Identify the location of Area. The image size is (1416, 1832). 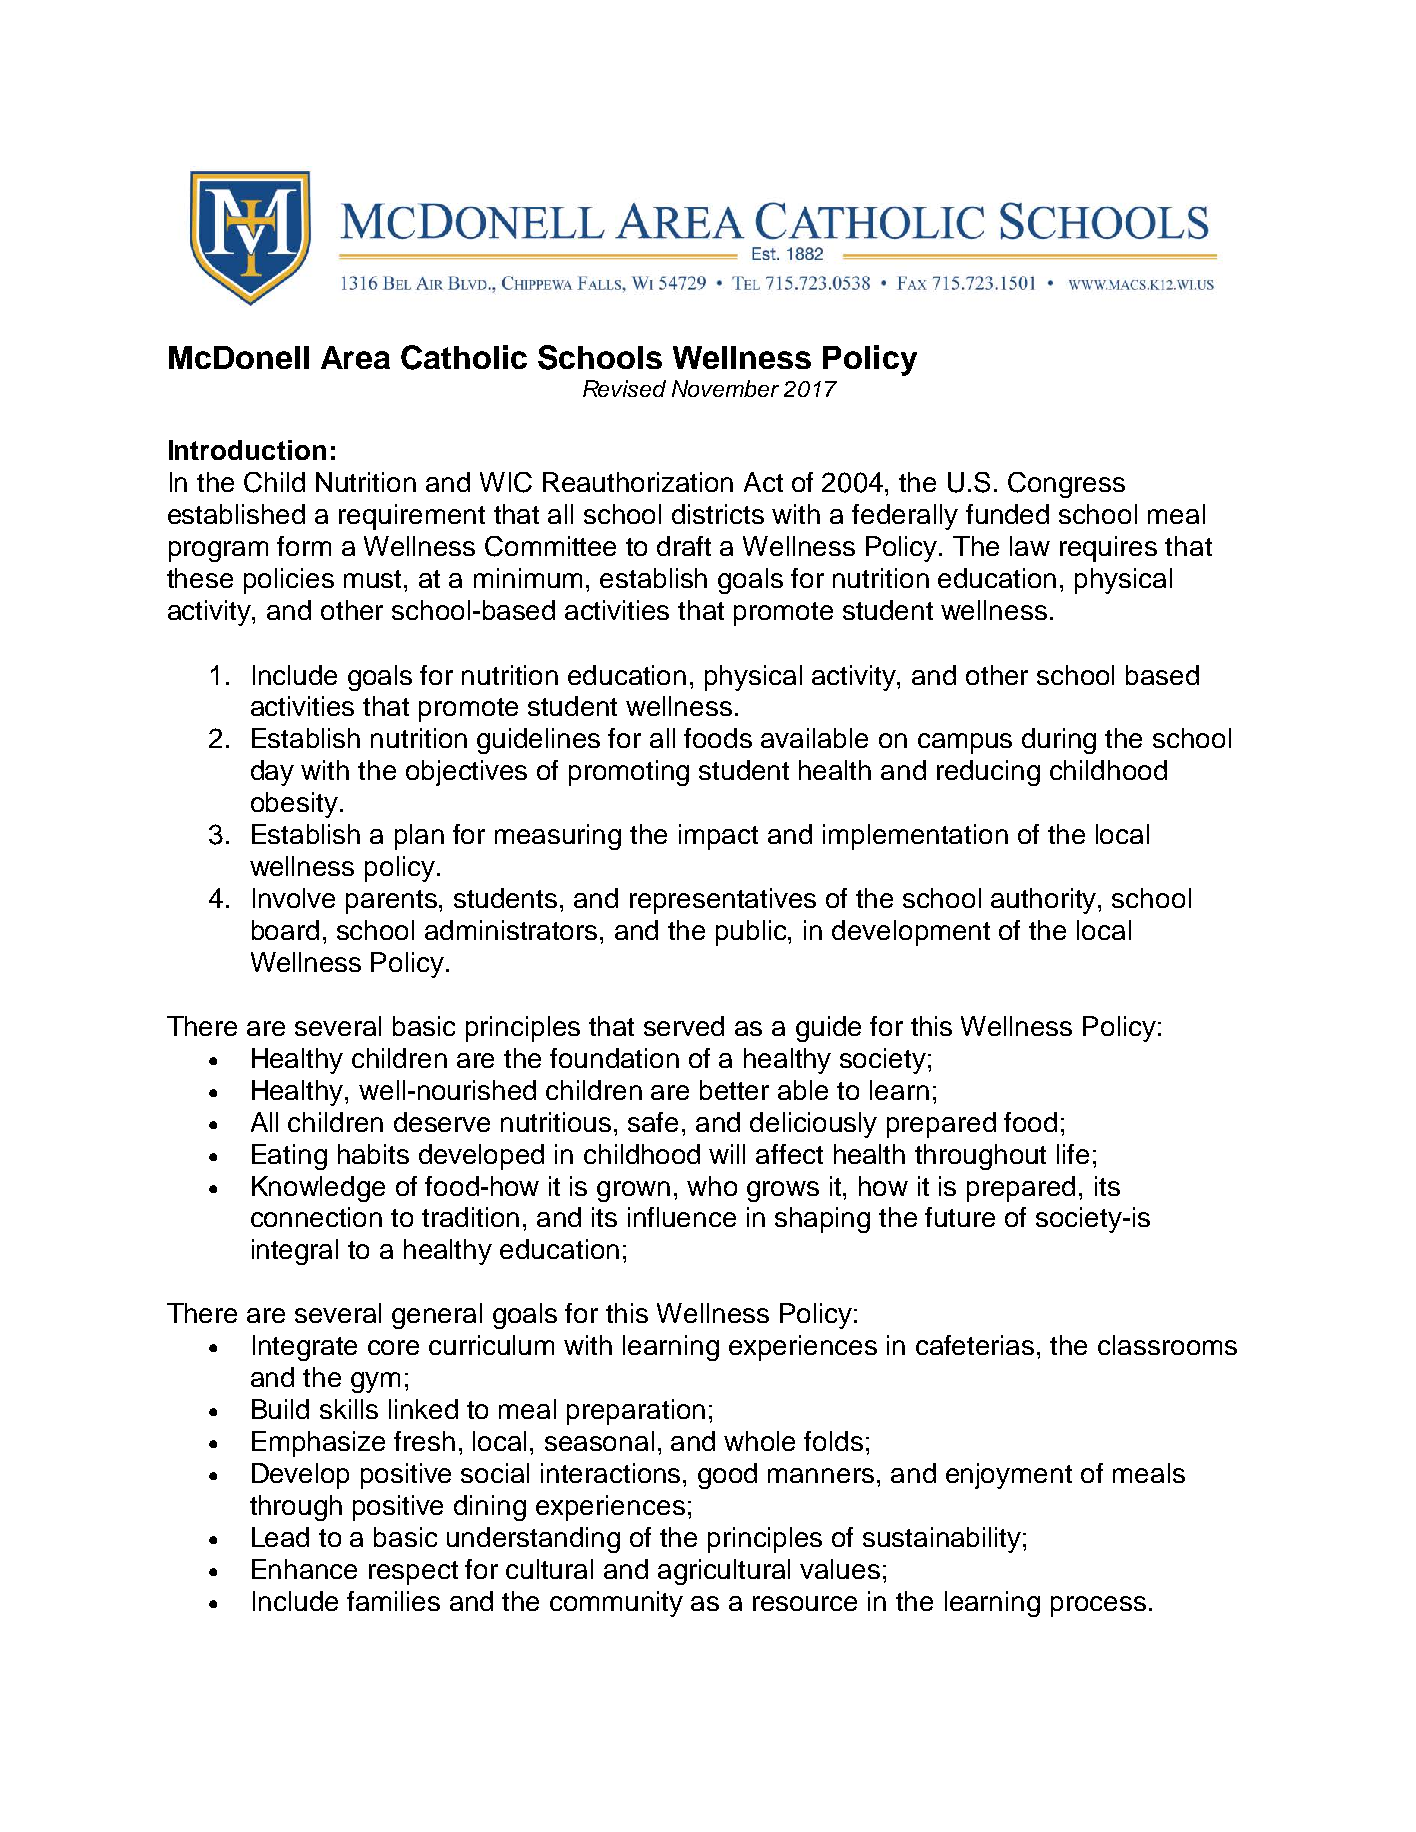
(355, 357).
